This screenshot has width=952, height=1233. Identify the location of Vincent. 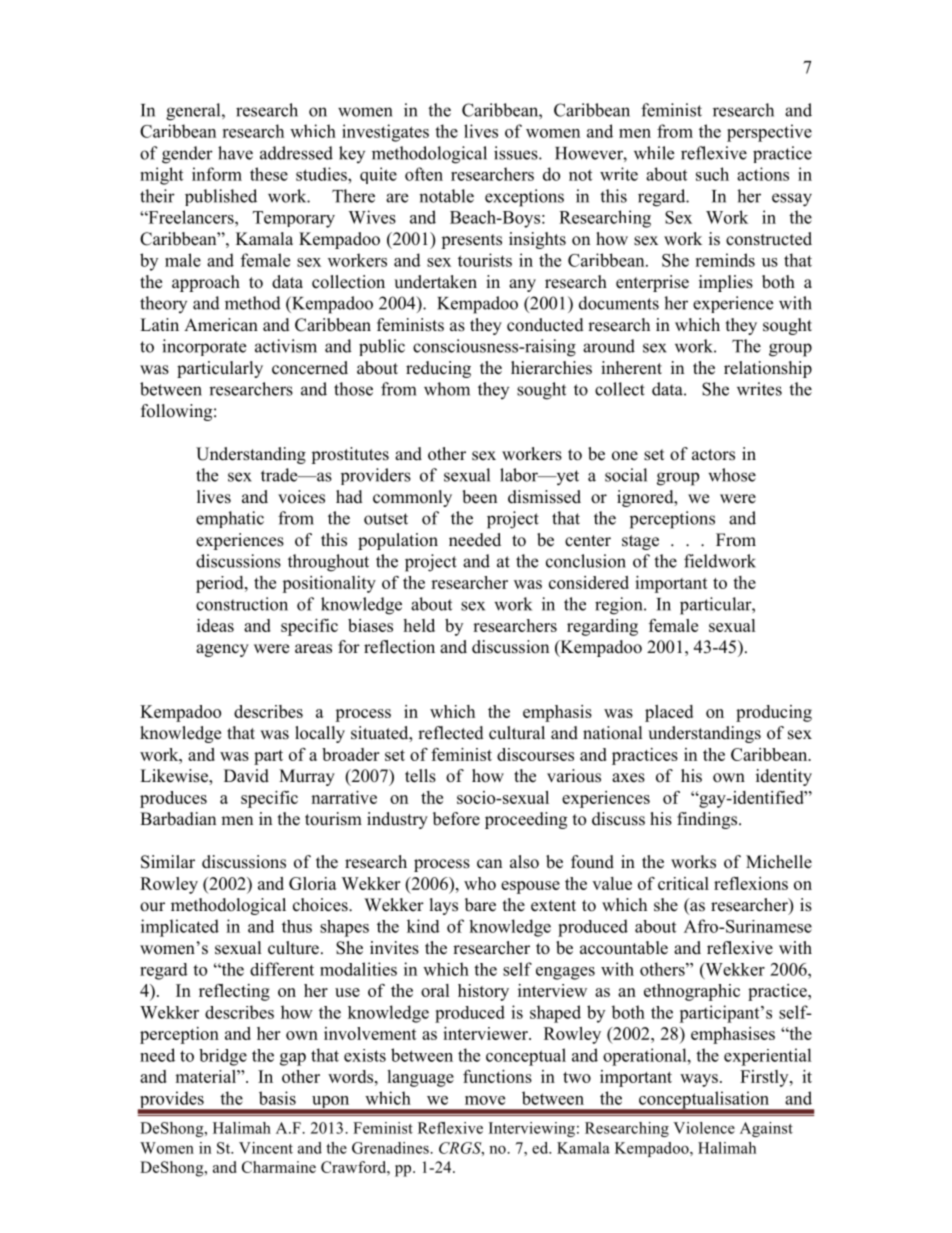
(266, 1148).
